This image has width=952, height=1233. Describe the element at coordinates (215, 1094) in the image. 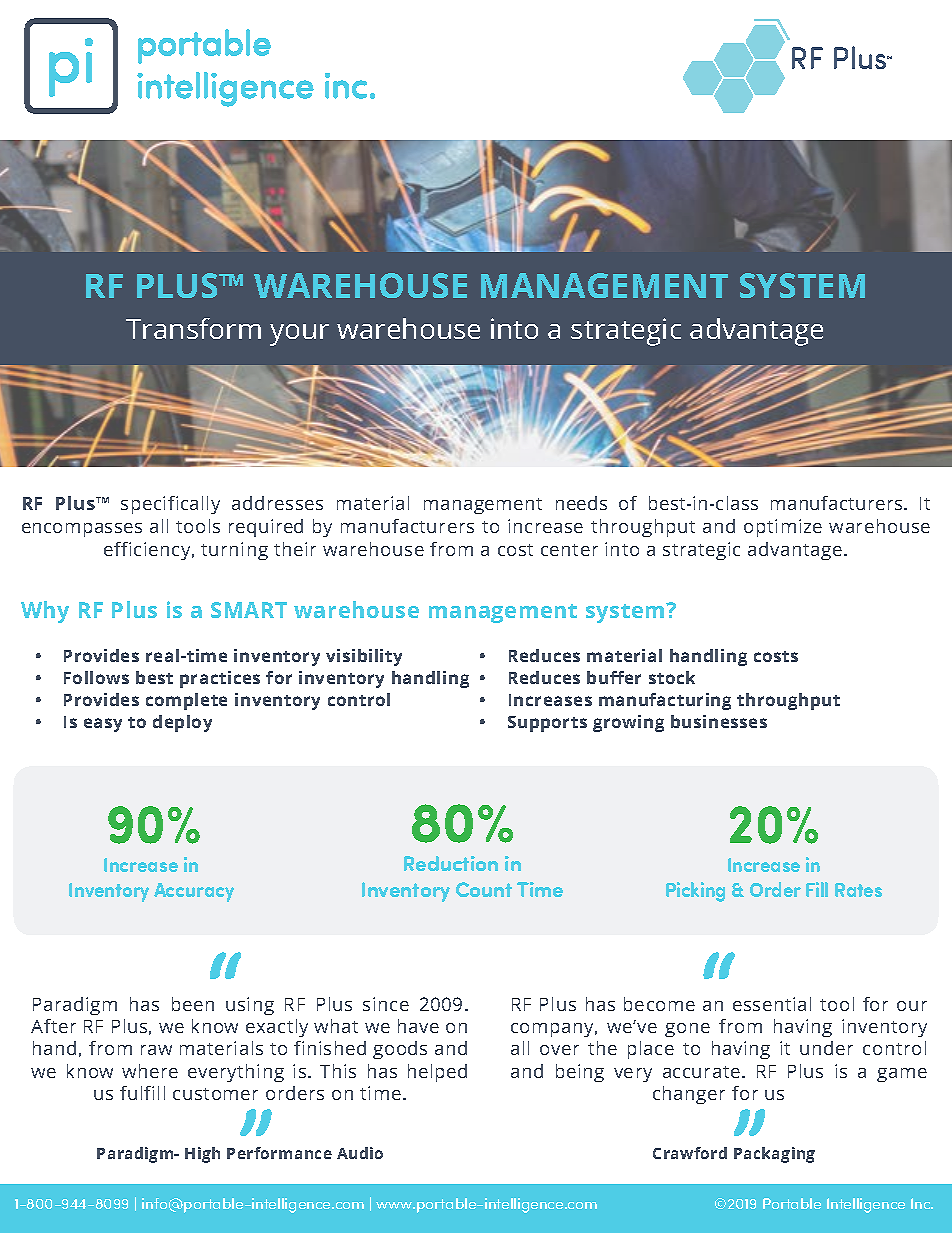

I see `customer` at that location.
